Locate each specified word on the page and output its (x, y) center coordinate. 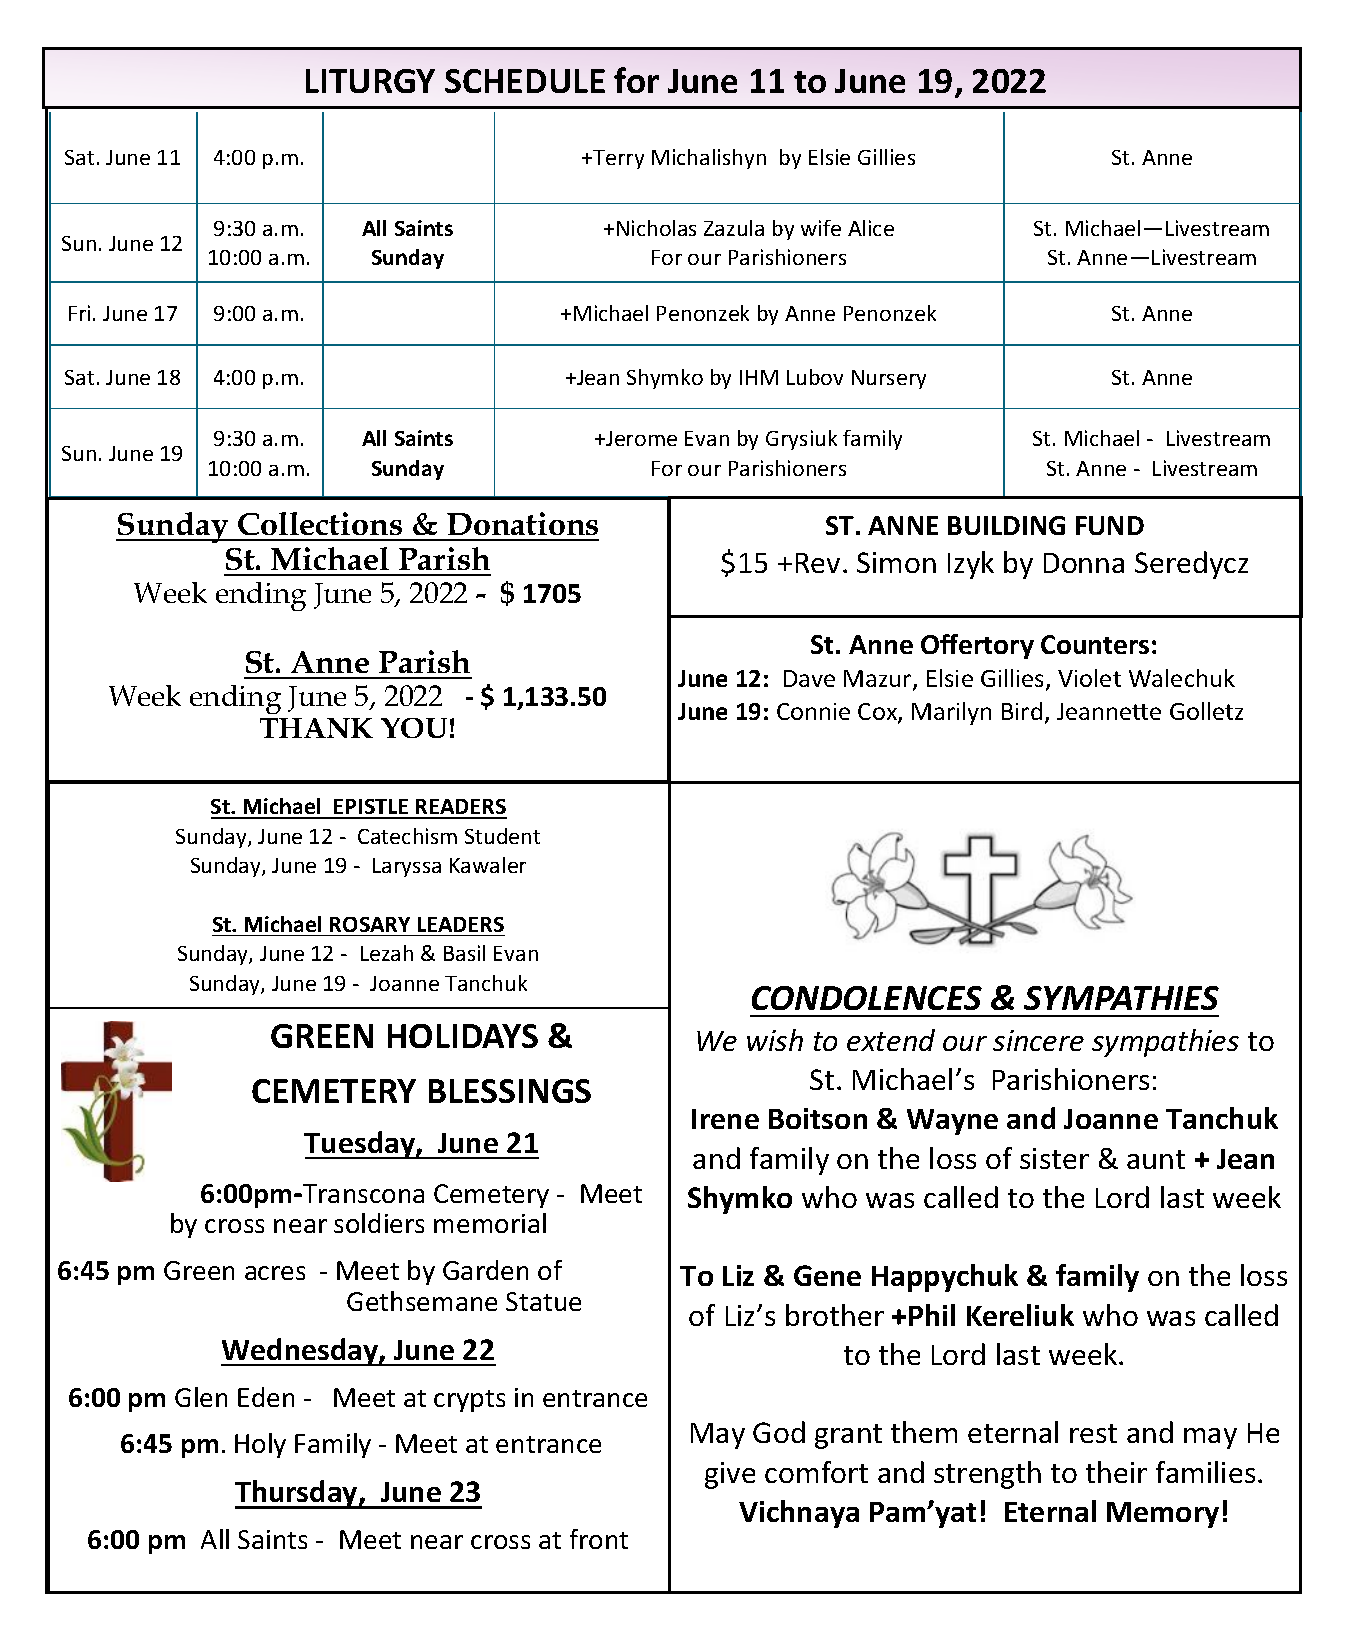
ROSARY (370, 924)
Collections (320, 523)
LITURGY (370, 81)
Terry (618, 159)
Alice (871, 228)
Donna (1084, 563)
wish (775, 1040)
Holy (260, 1445)
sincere (1038, 1040)
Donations (522, 523)
